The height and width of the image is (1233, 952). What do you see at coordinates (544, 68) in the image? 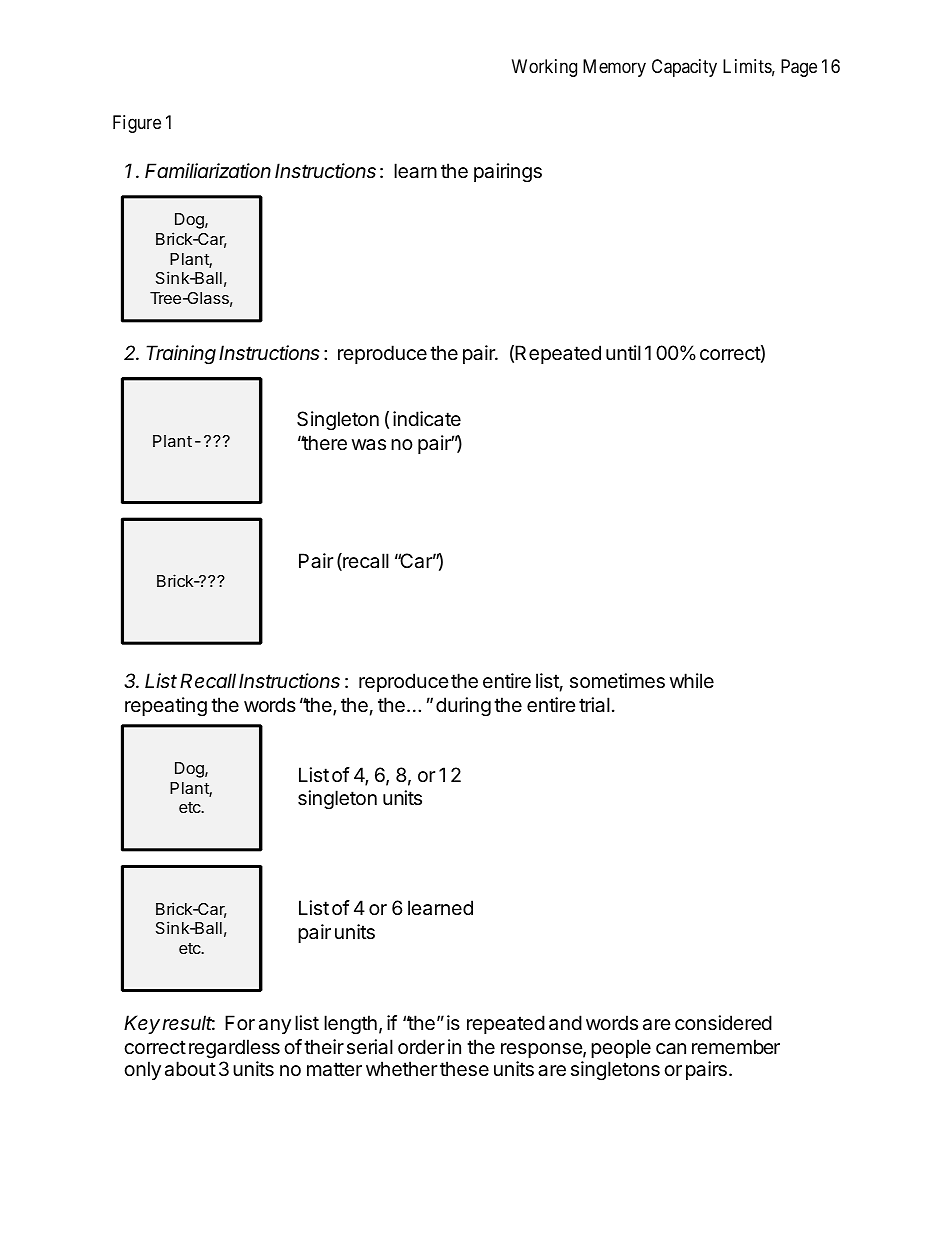
I see `Working` at bounding box center [544, 68].
